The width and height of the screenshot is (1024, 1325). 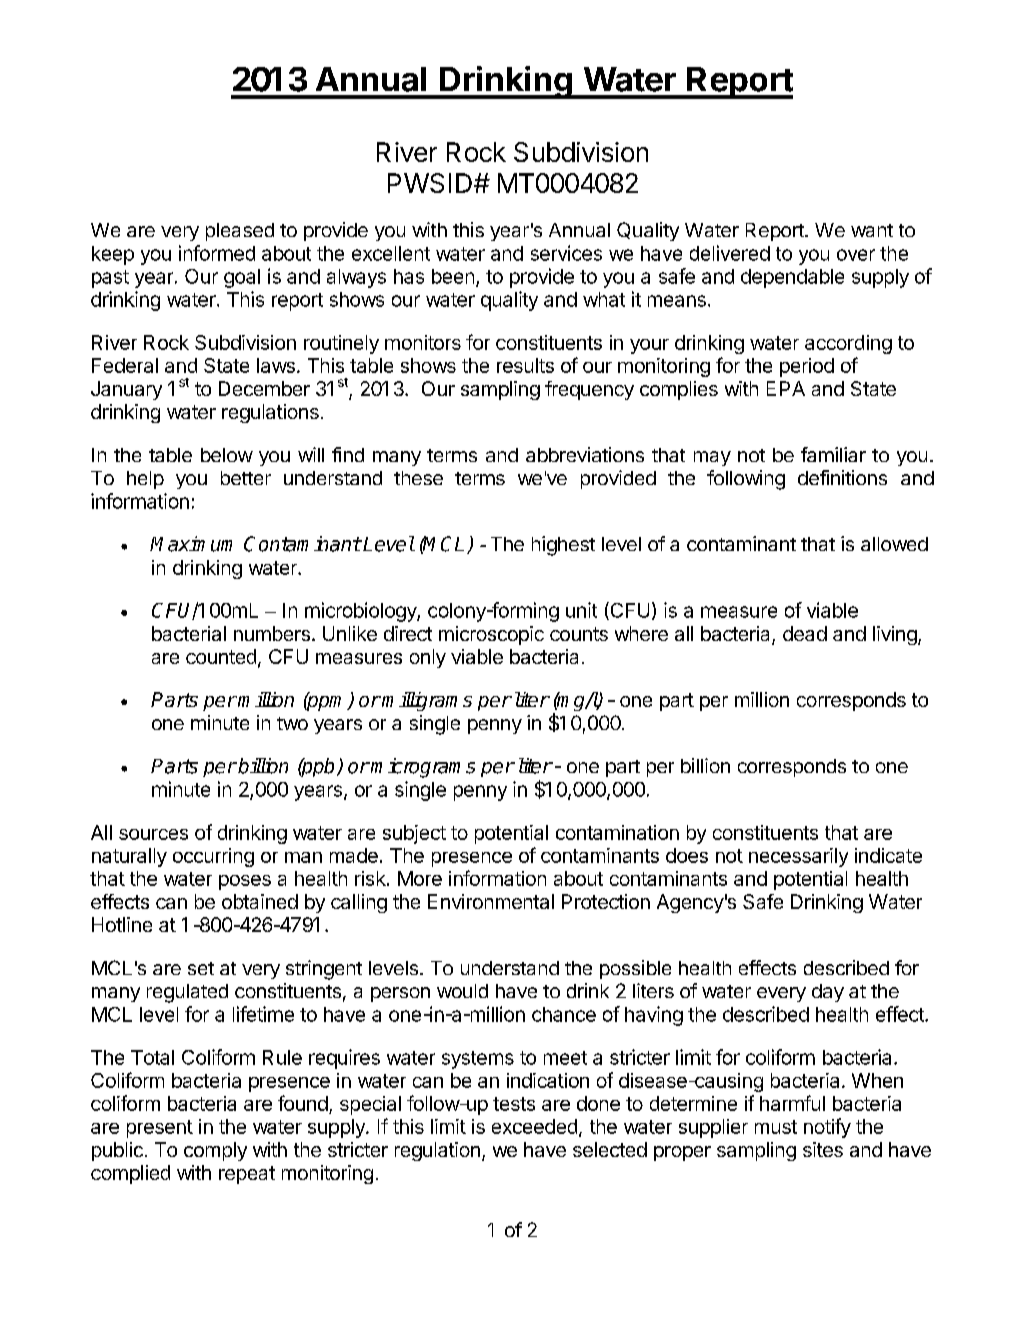 I want to click on better, so click(x=246, y=478).
